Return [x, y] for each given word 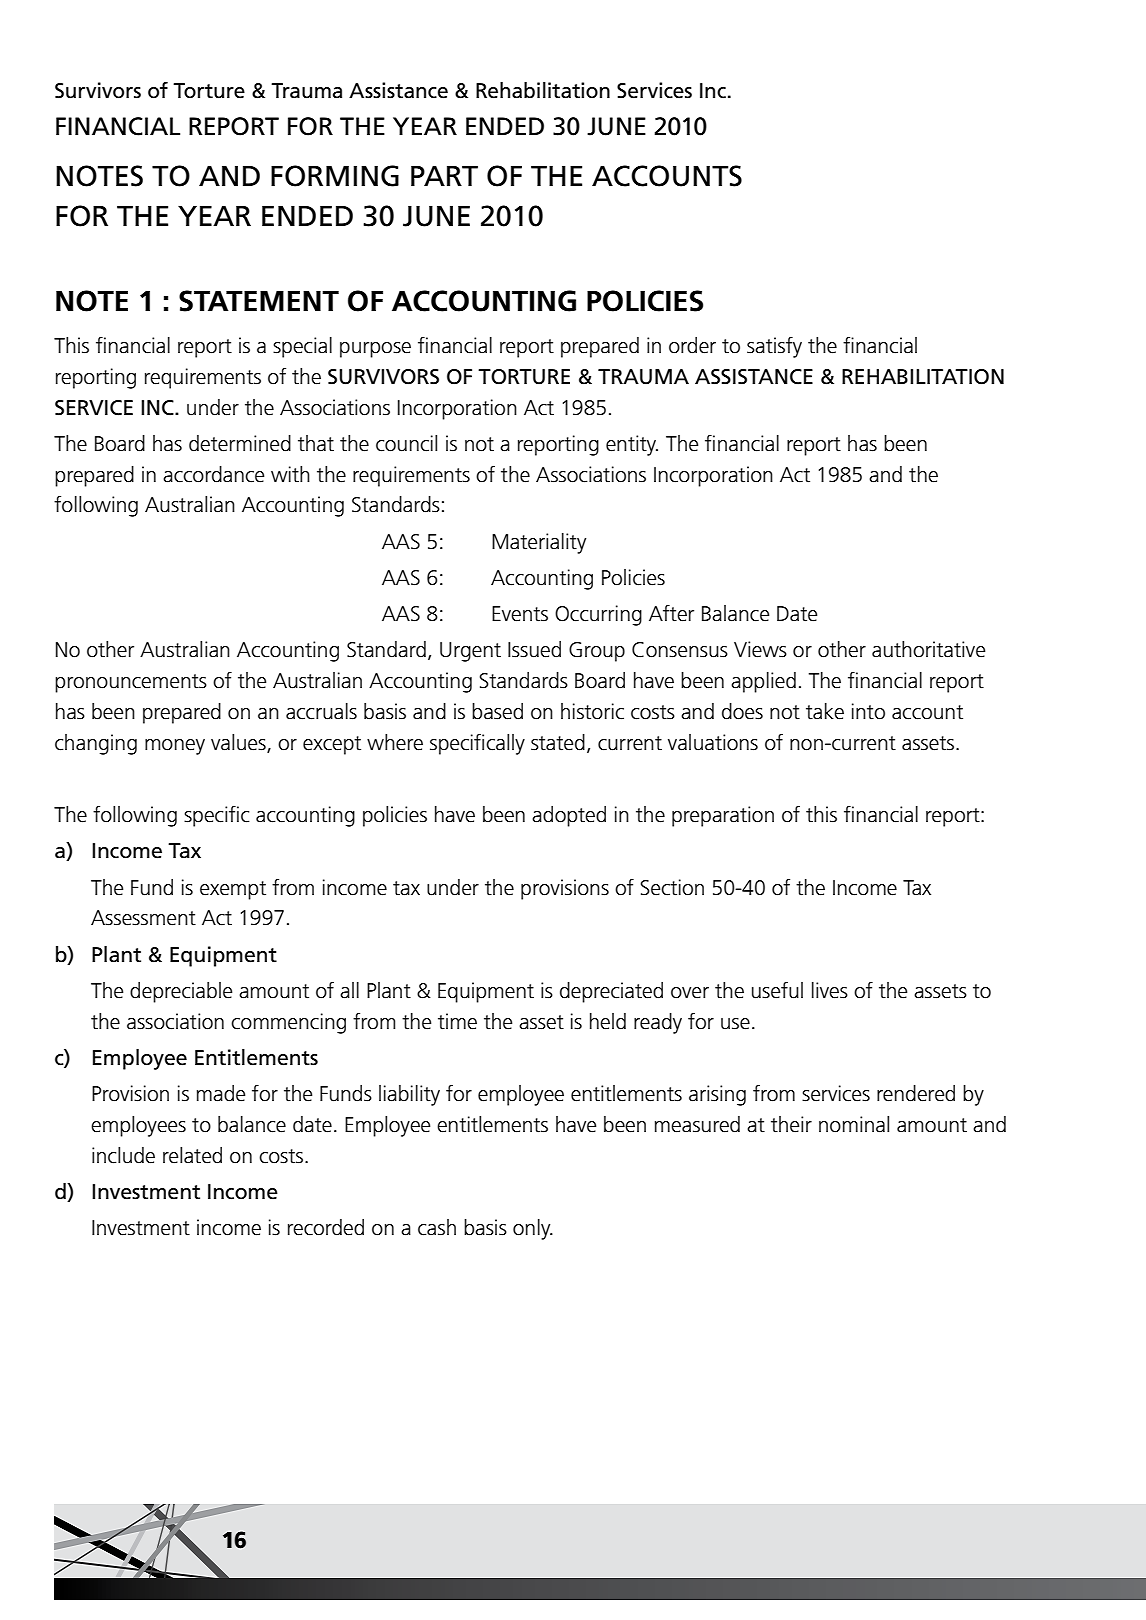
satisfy [774, 347]
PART [444, 176]
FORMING [335, 176]
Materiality [539, 543]
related [192, 1155]
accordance [213, 474]
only [533, 1229]
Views [760, 649]
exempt [233, 890]
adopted [569, 816]
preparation [723, 816]
